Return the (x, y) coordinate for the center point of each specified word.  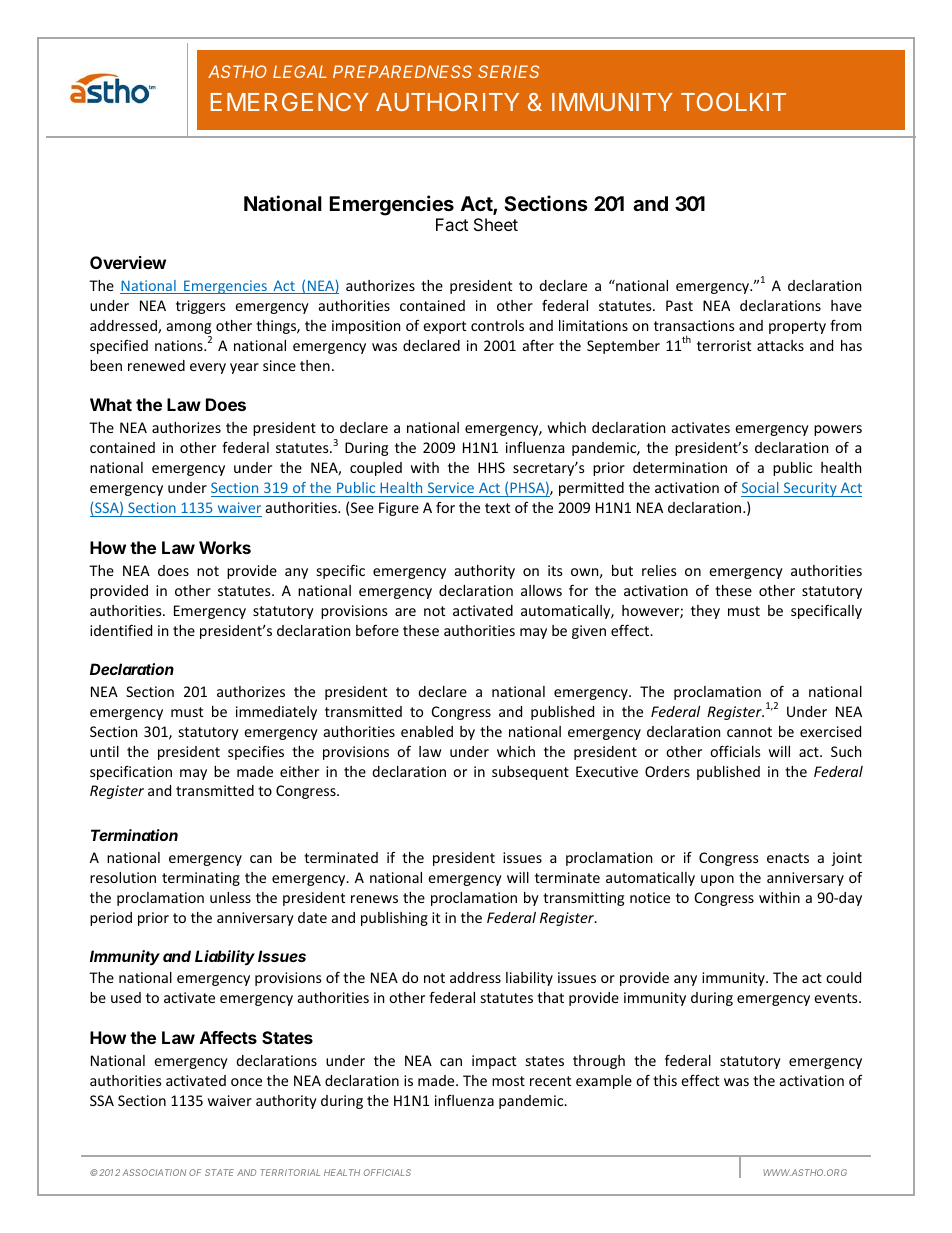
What (111, 404)
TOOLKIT (733, 102)
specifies (256, 752)
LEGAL (300, 71)
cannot (749, 732)
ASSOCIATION (154, 1172)
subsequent (530, 773)
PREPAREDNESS (402, 71)
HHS (491, 467)
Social (760, 487)
